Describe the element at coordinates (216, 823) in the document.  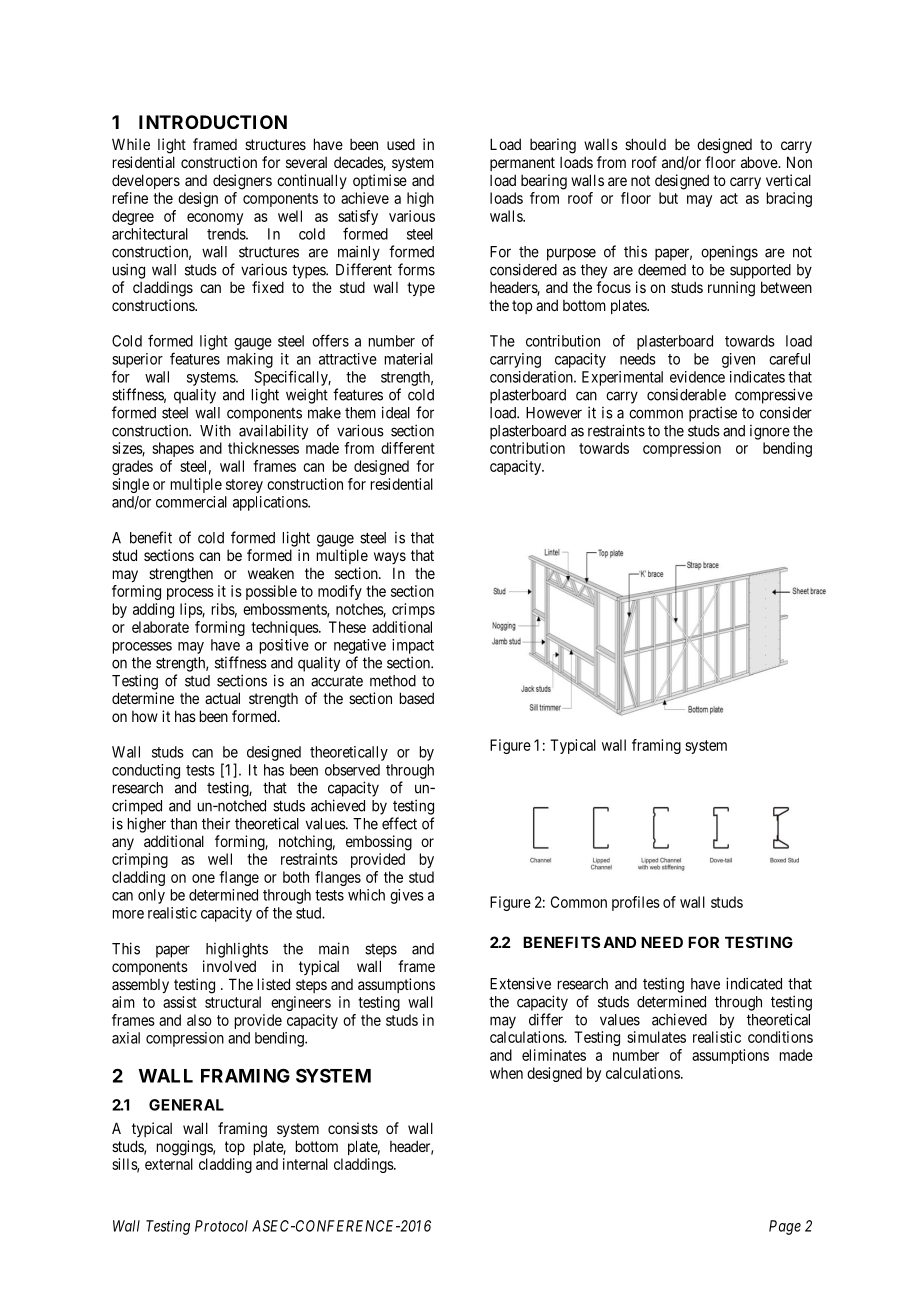
I see `their` at that location.
